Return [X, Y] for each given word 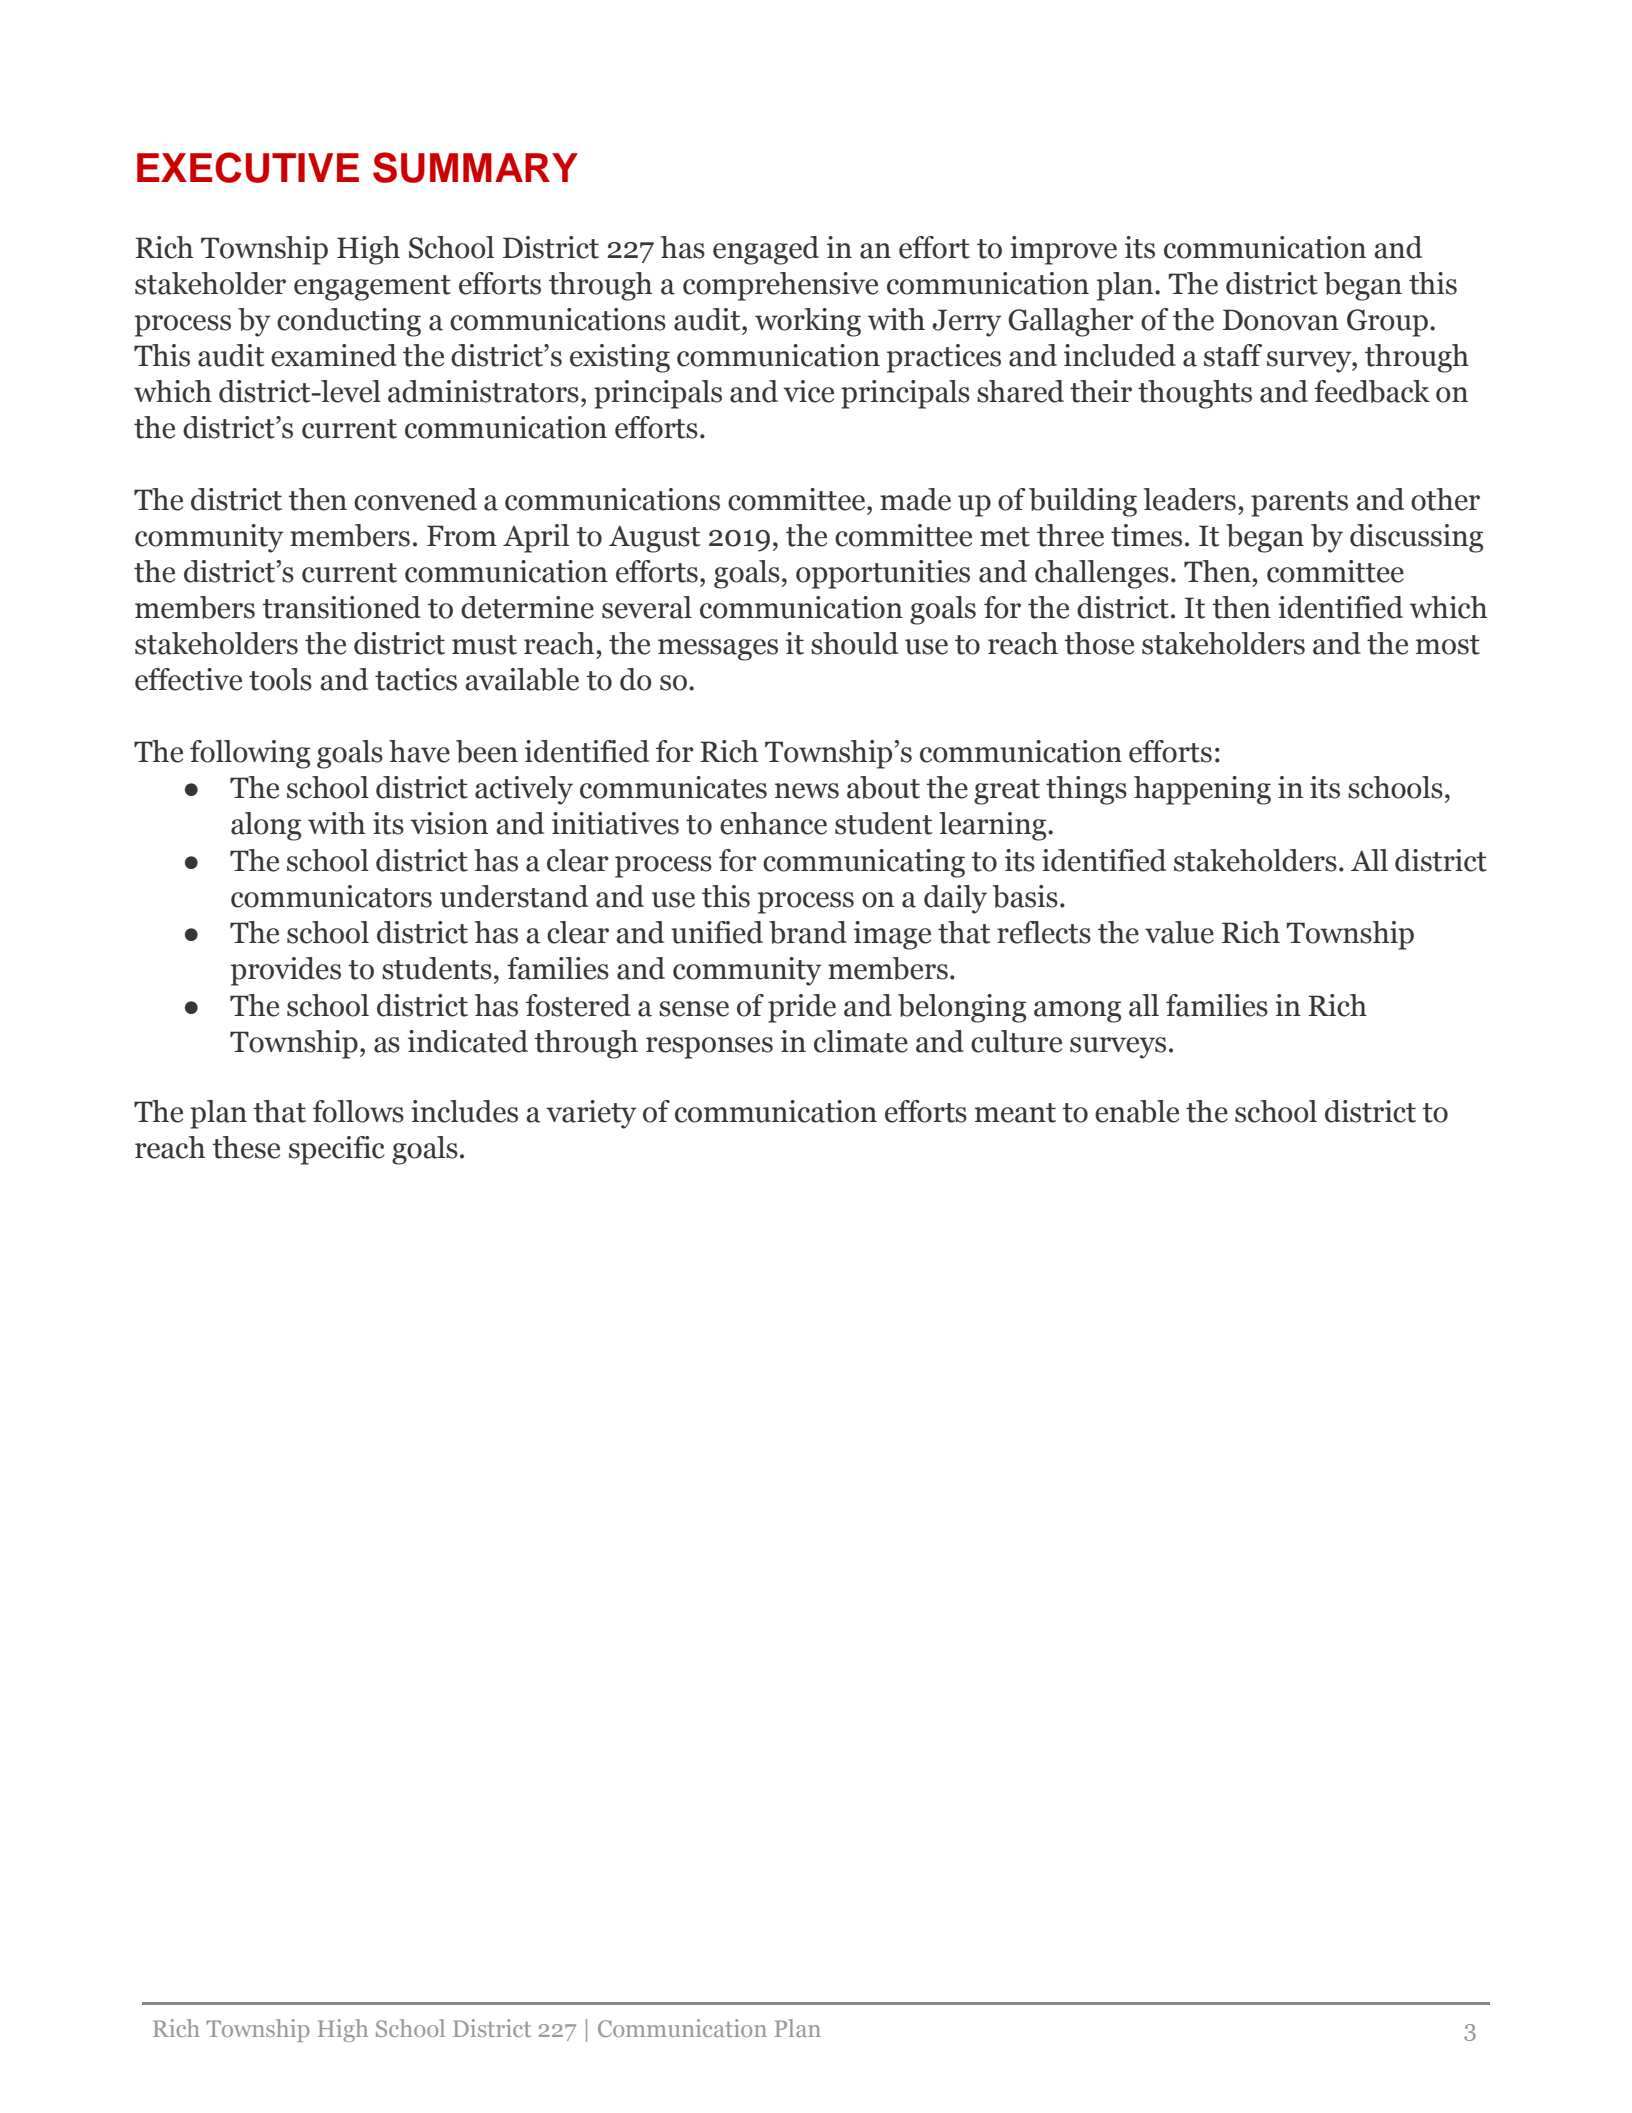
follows [358, 1111]
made [915, 499]
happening [1202, 790]
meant [1015, 1113]
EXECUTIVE [248, 167]
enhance [773, 823]
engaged [766, 250]
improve [1063, 250]
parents [1299, 504]
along [266, 826]
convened [415, 499]
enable [1137, 1111]
